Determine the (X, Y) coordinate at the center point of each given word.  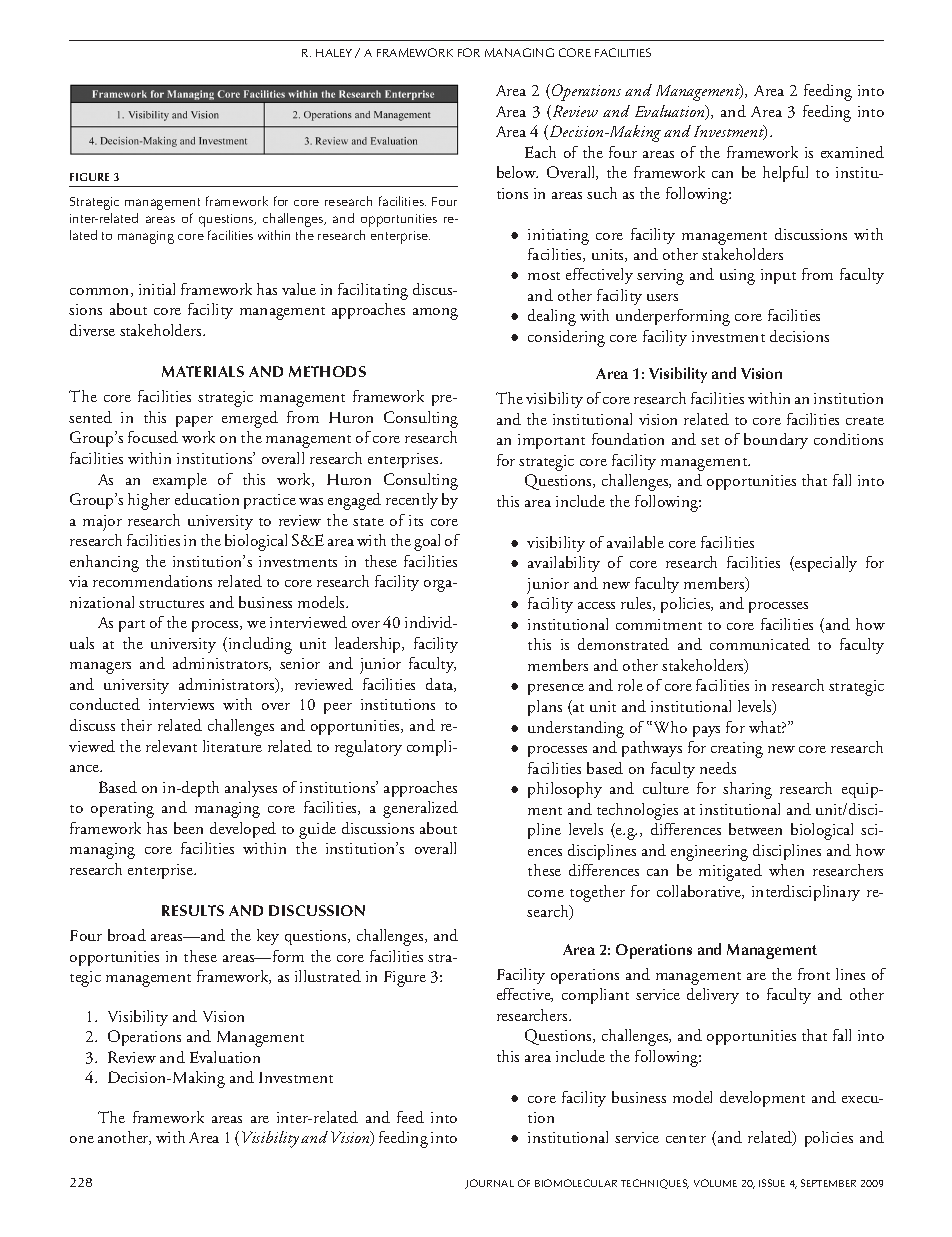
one (82, 1139)
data (441, 685)
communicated (760, 644)
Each (540, 152)
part (132, 626)
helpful (785, 174)
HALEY (334, 53)
